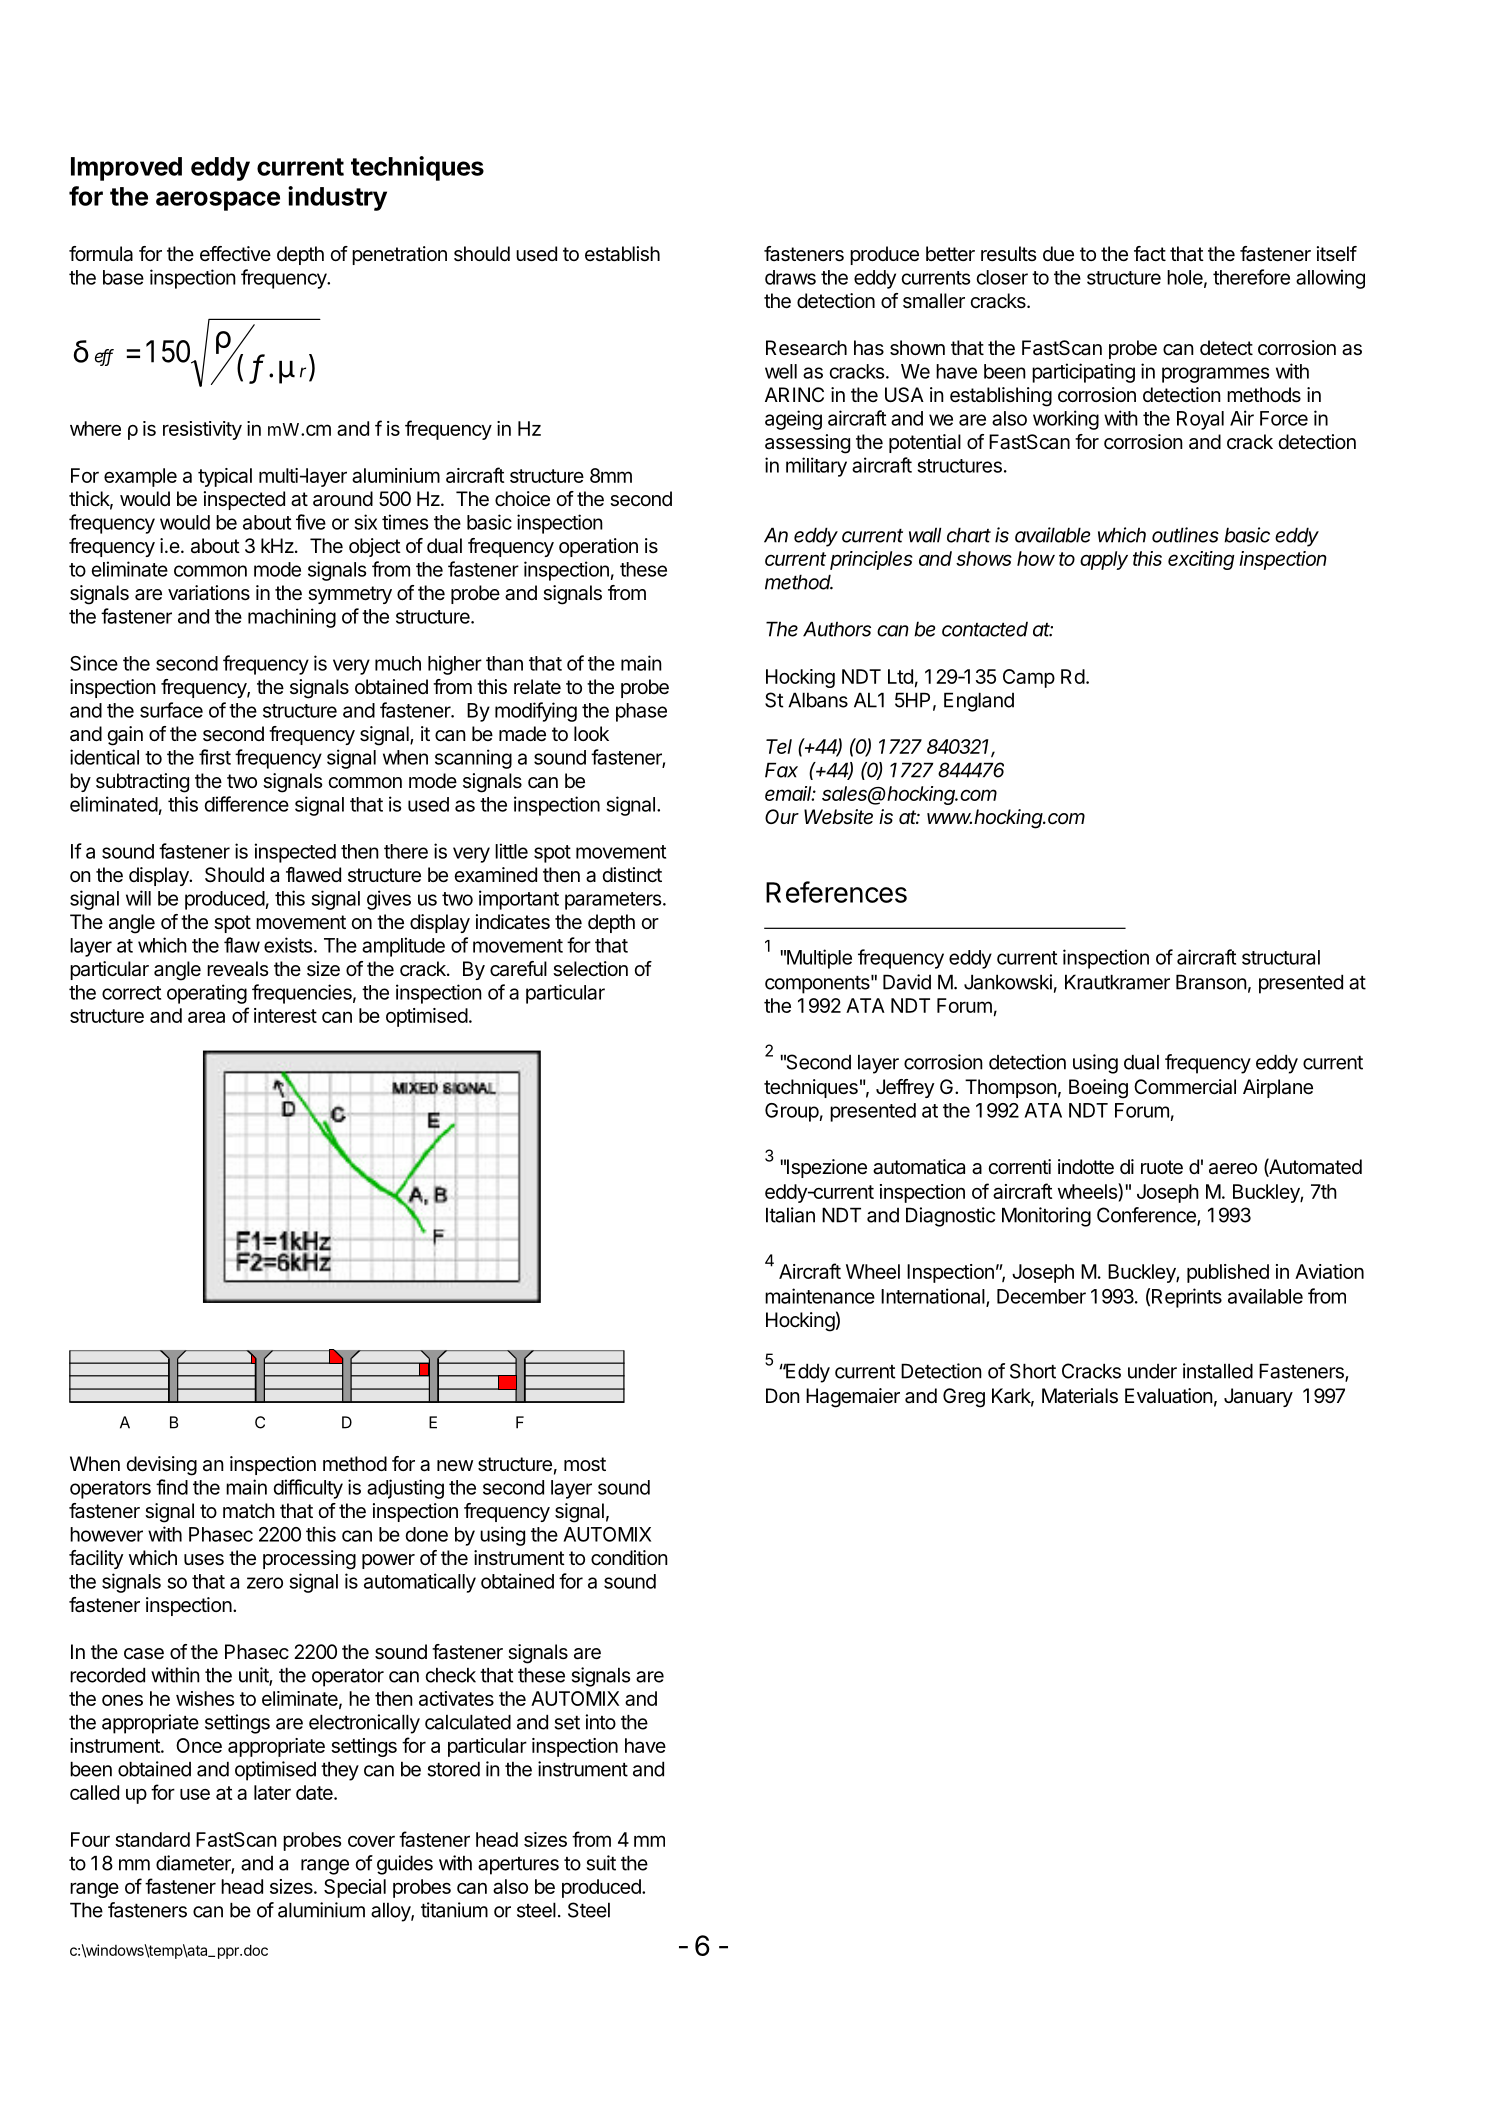 This document has width=1493, height=2113. Describe the element at coordinates (1150, 254) in the document. I see `fact` at that location.
